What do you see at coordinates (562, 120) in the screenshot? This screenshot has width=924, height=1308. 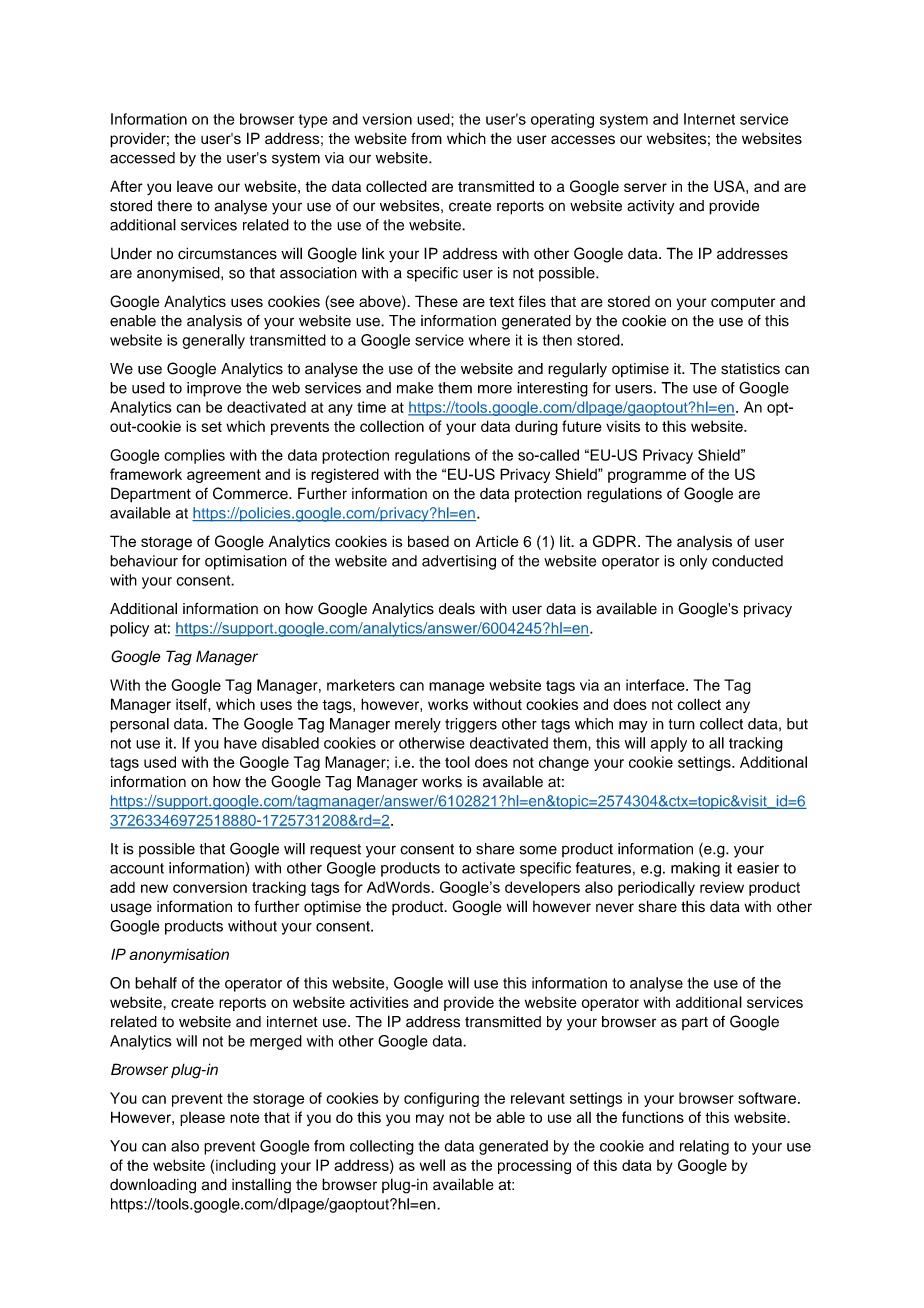 I see `operating` at bounding box center [562, 120].
